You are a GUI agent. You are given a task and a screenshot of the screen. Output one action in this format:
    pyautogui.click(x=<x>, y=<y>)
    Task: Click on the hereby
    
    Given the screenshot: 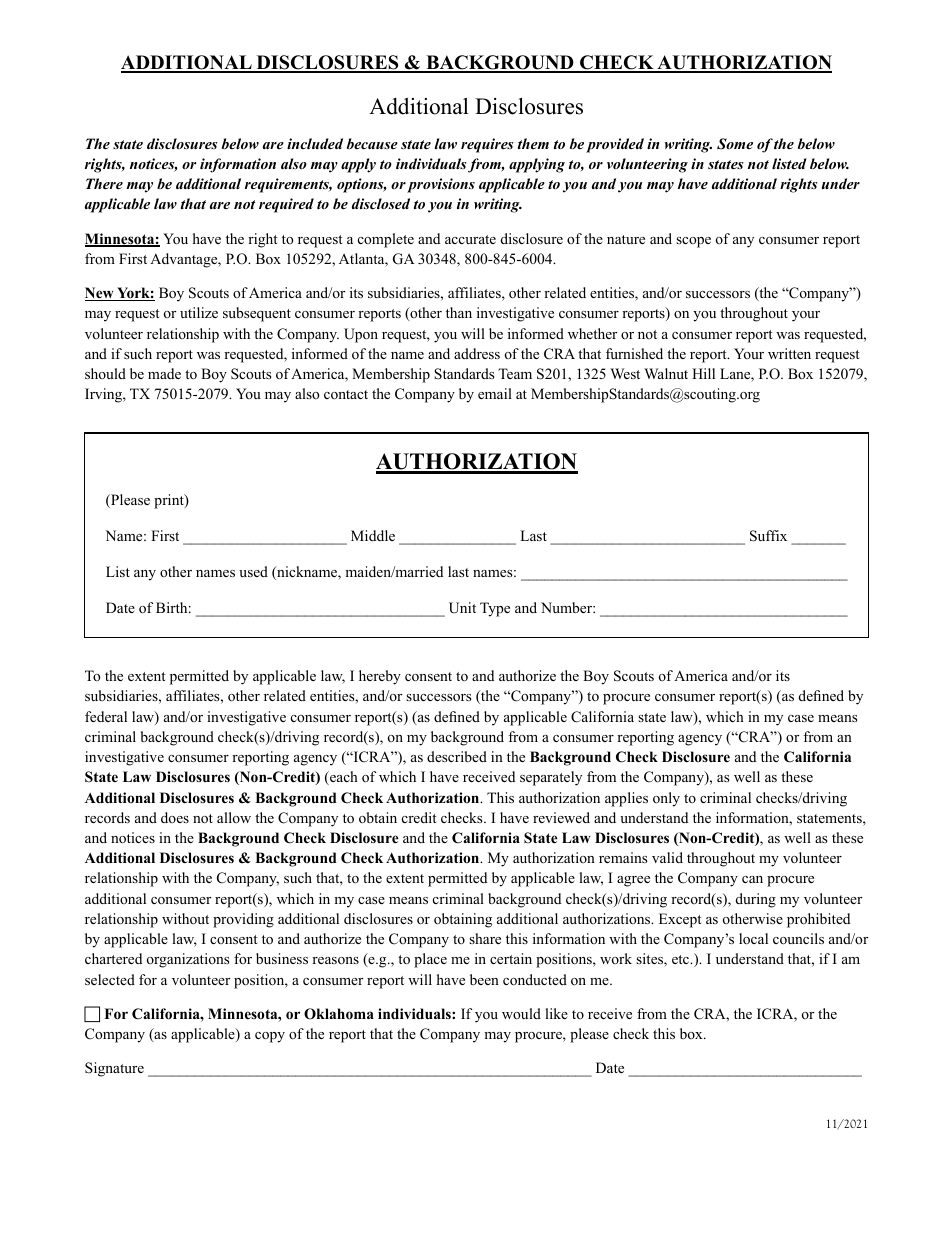 What is the action you would take?
    pyautogui.click(x=380, y=677)
